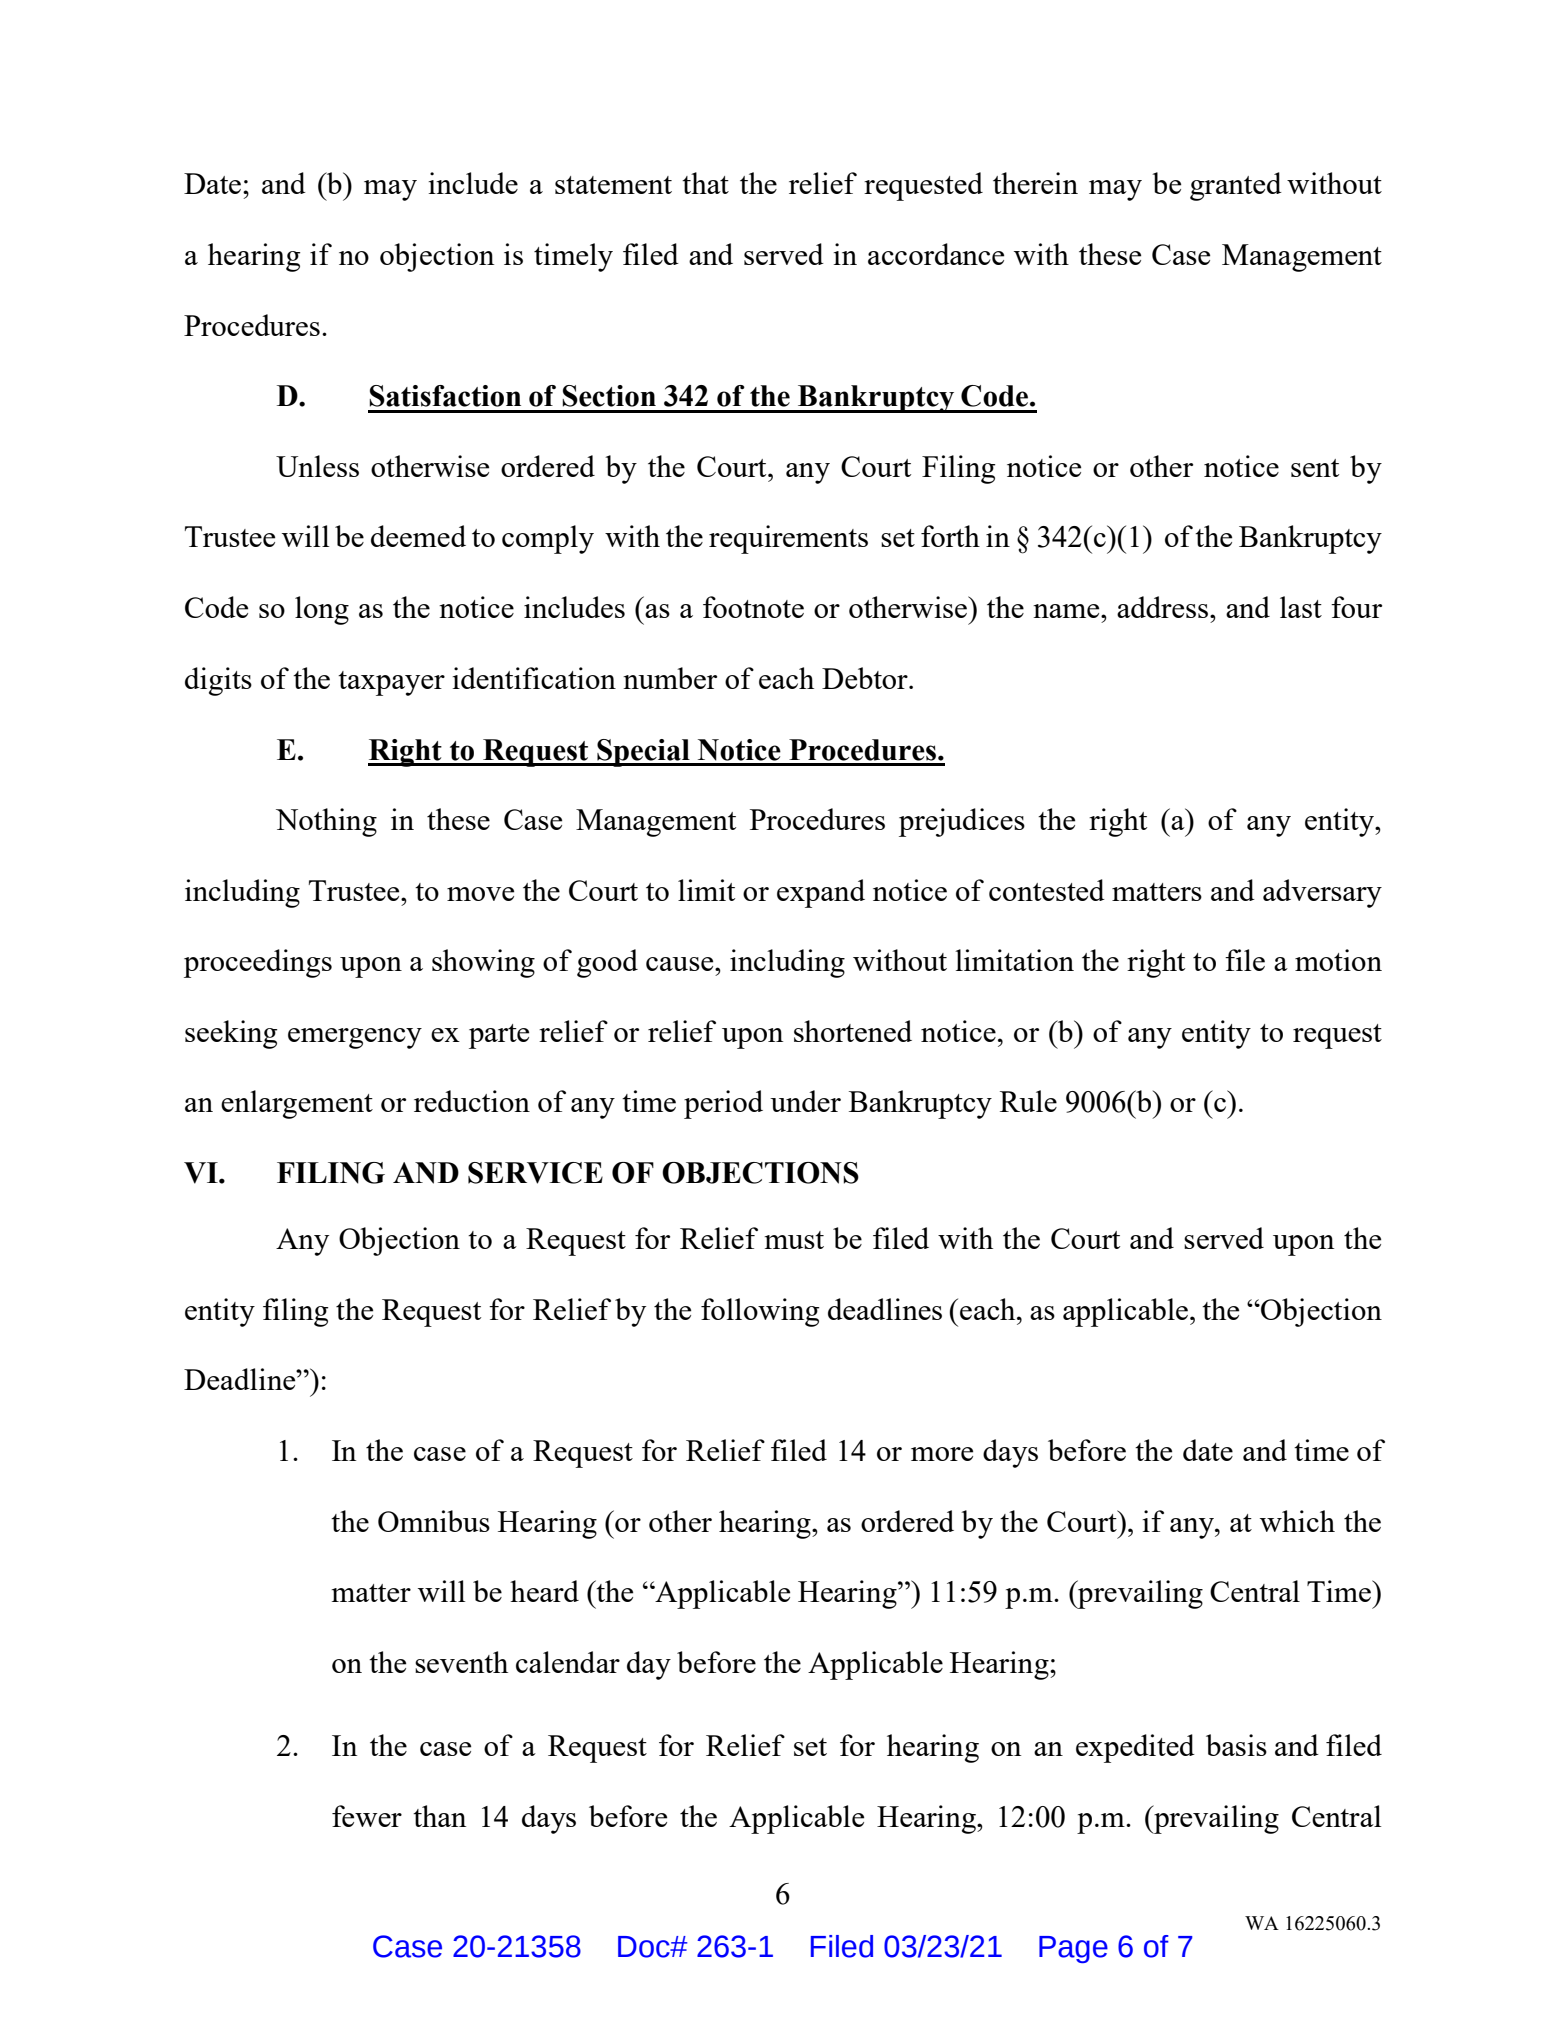 The height and width of the screenshot is (2027, 1566). I want to click on fewer, so click(367, 1816).
